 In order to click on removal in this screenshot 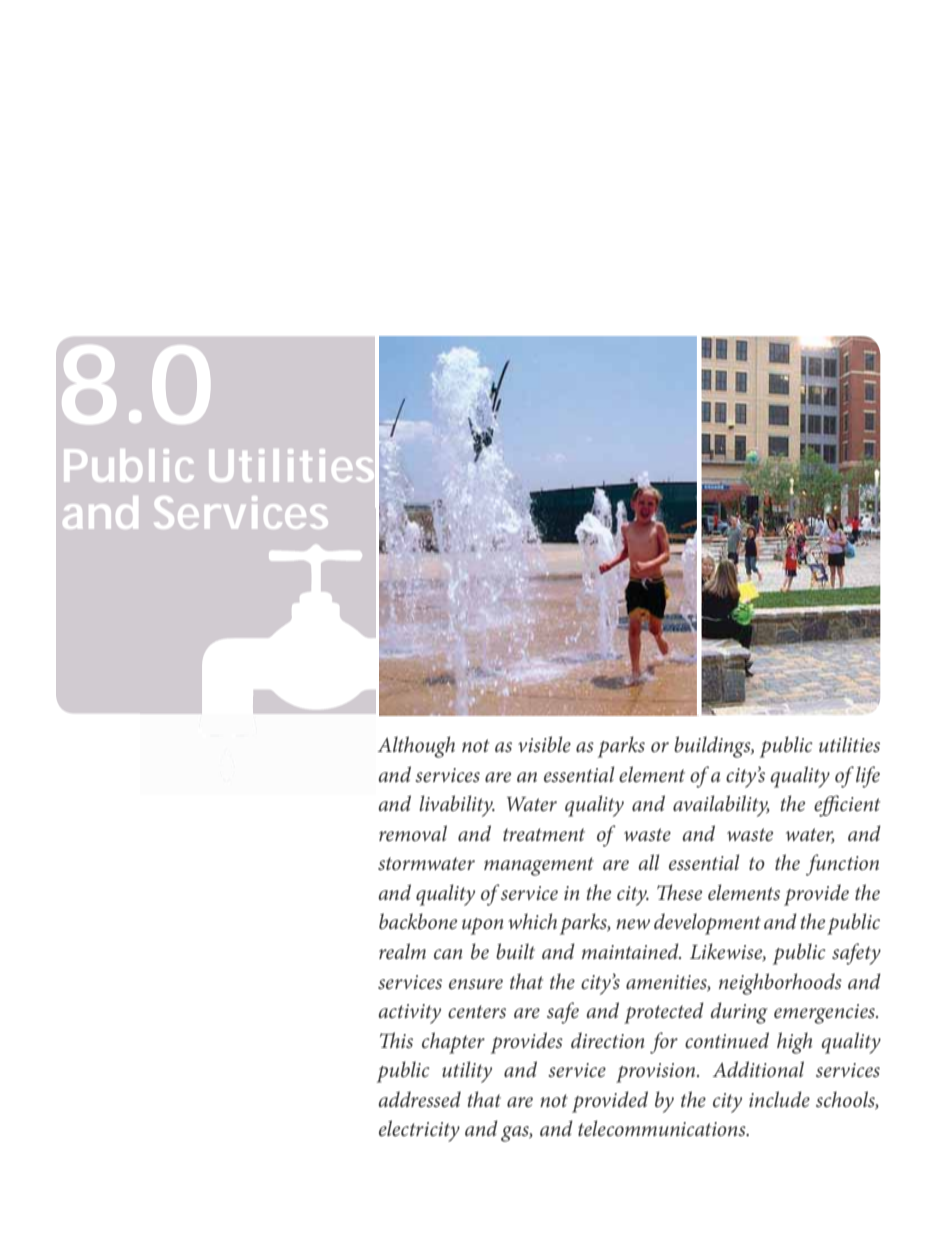, I will do `click(413, 833)`.
